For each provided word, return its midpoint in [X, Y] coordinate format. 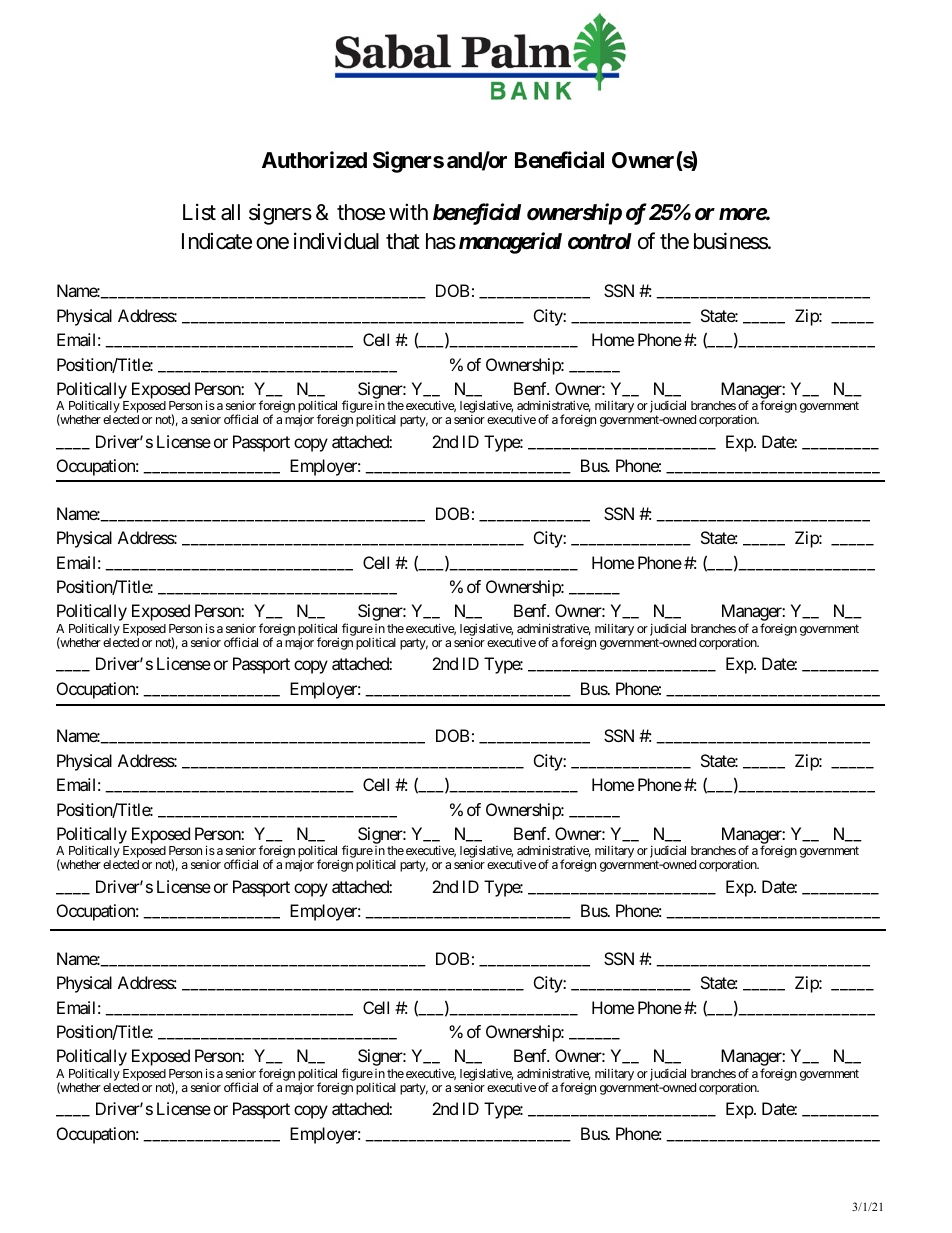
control [600, 241]
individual [336, 241]
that [403, 241]
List [199, 212]
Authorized [314, 160]
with [408, 212]
